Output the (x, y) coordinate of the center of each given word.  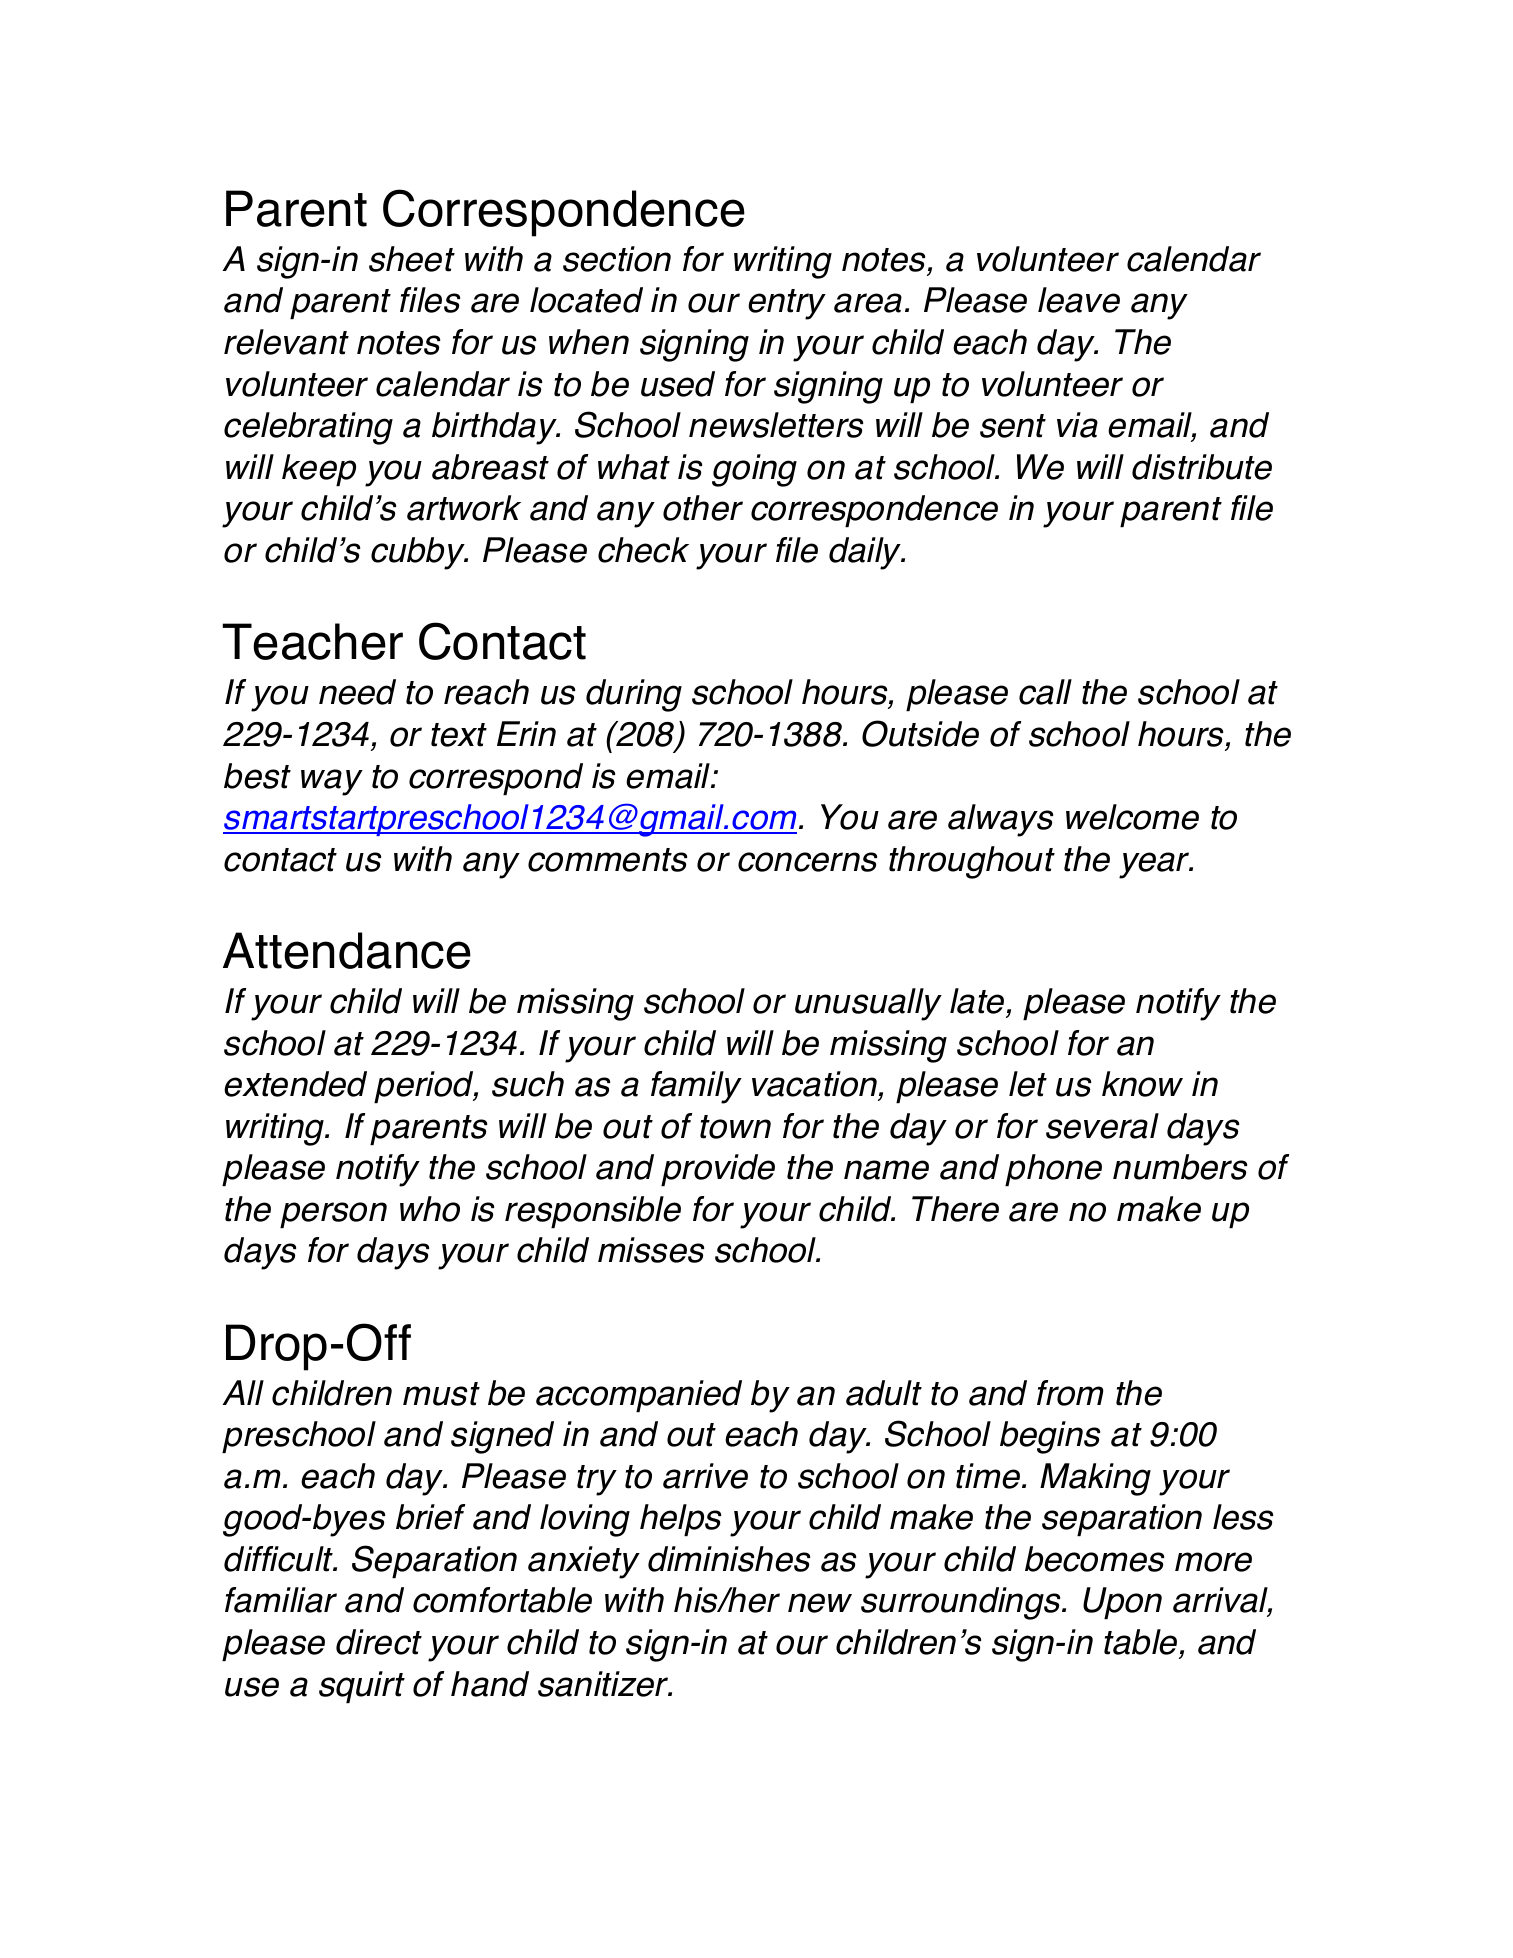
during (634, 695)
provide (718, 1170)
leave (1079, 300)
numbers (1180, 1167)
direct (379, 1642)
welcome (1132, 817)
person (333, 1215)
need (357, 692)
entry (787, 304)
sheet (412, 259)
